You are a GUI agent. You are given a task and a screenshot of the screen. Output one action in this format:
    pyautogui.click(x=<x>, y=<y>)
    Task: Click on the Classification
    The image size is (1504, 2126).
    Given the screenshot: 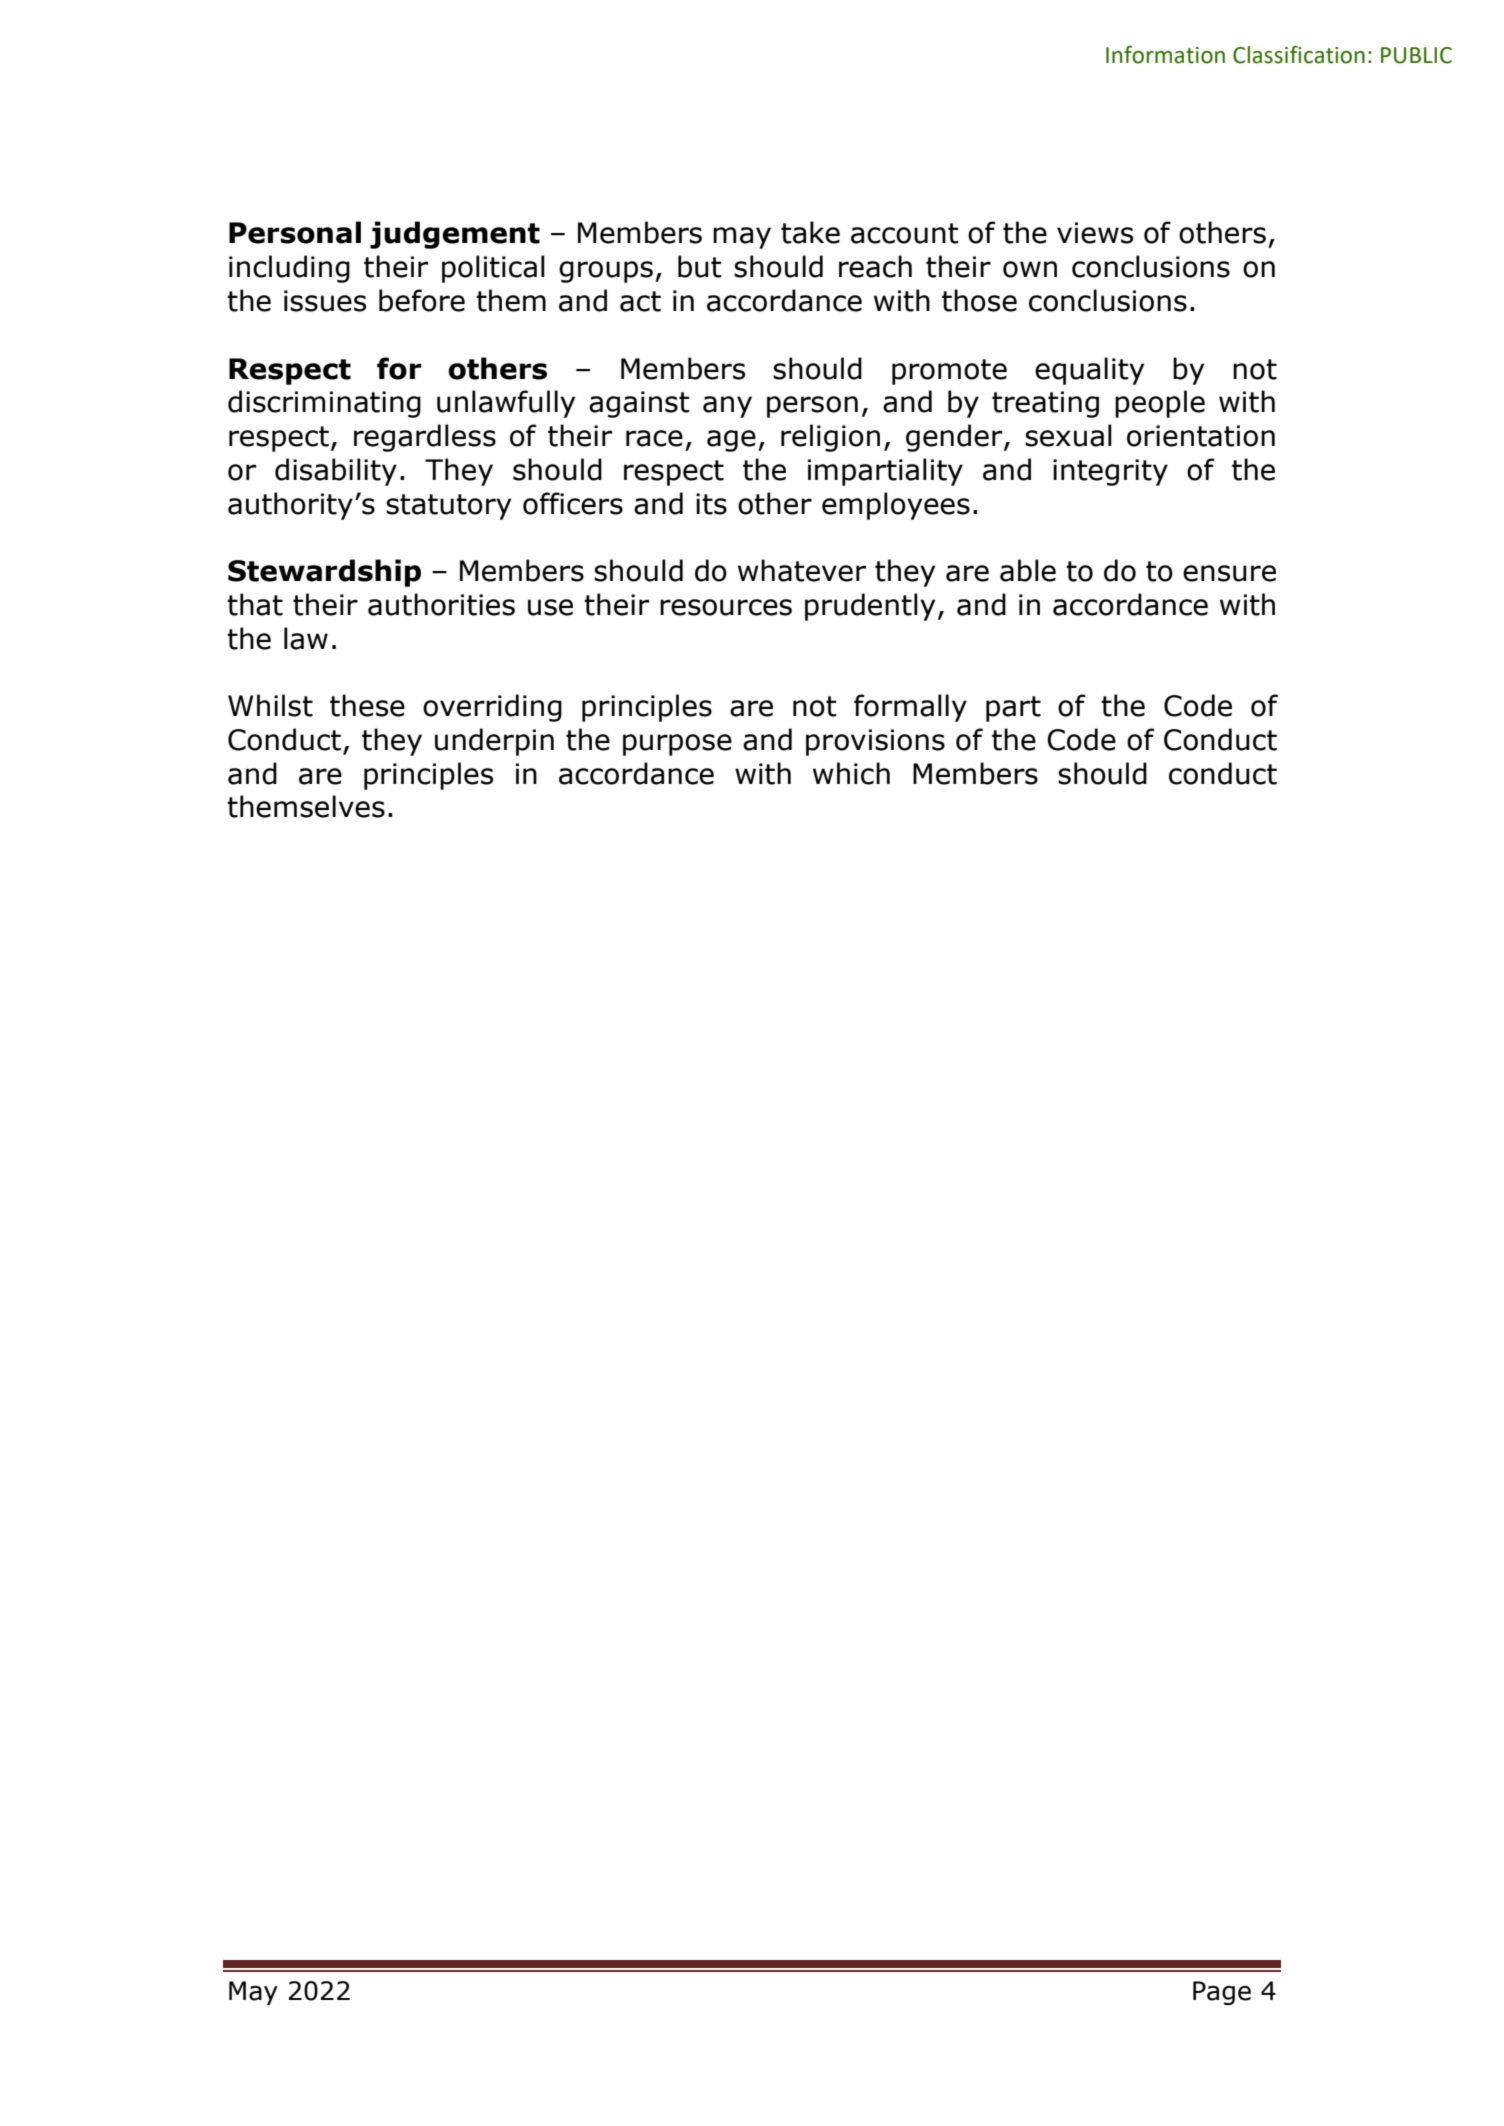 What is the action you would take?
    pyautogui.click(x=1299, y=54)
